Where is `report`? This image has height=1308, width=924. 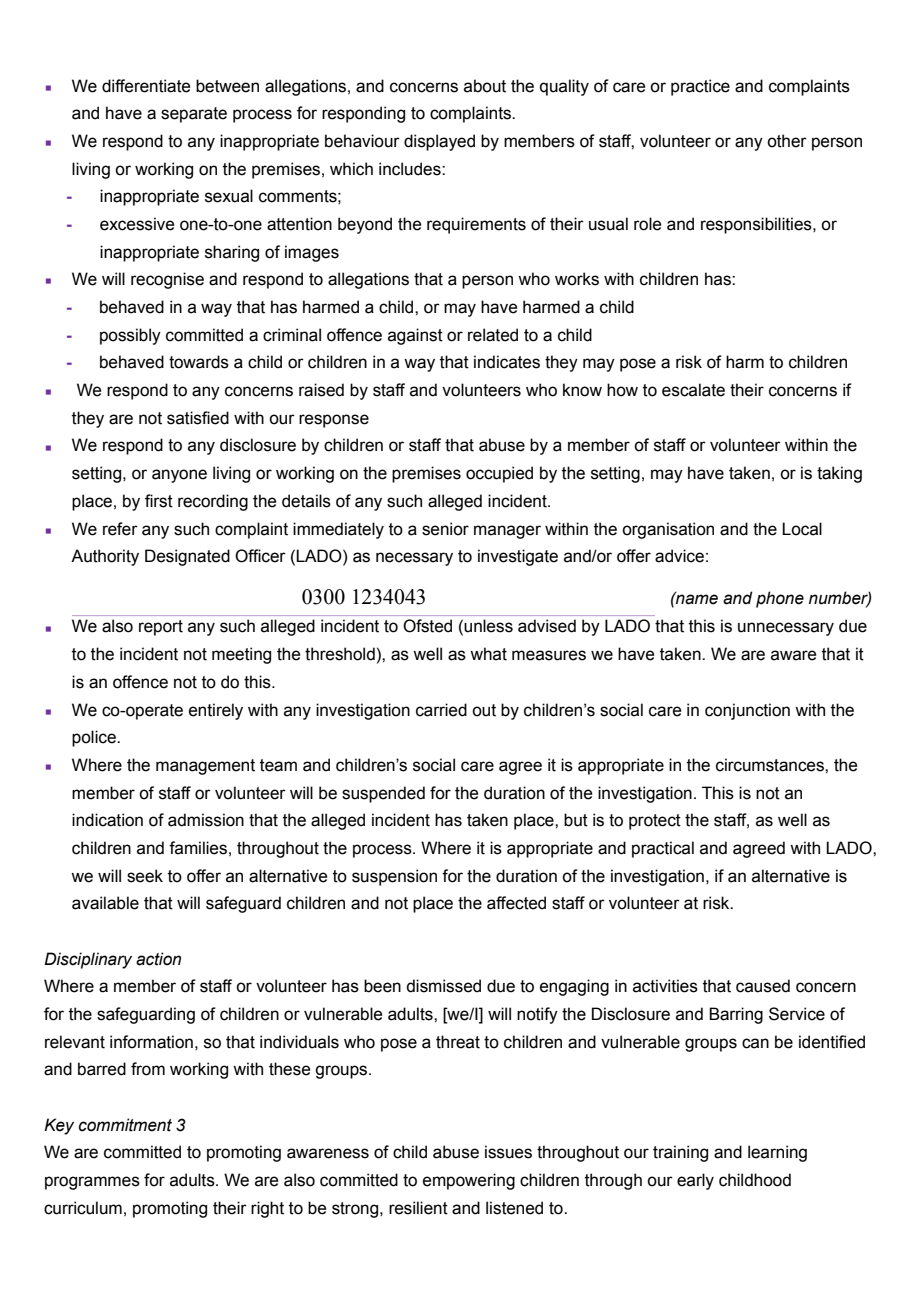 report is located at coordinates (161, 628).
